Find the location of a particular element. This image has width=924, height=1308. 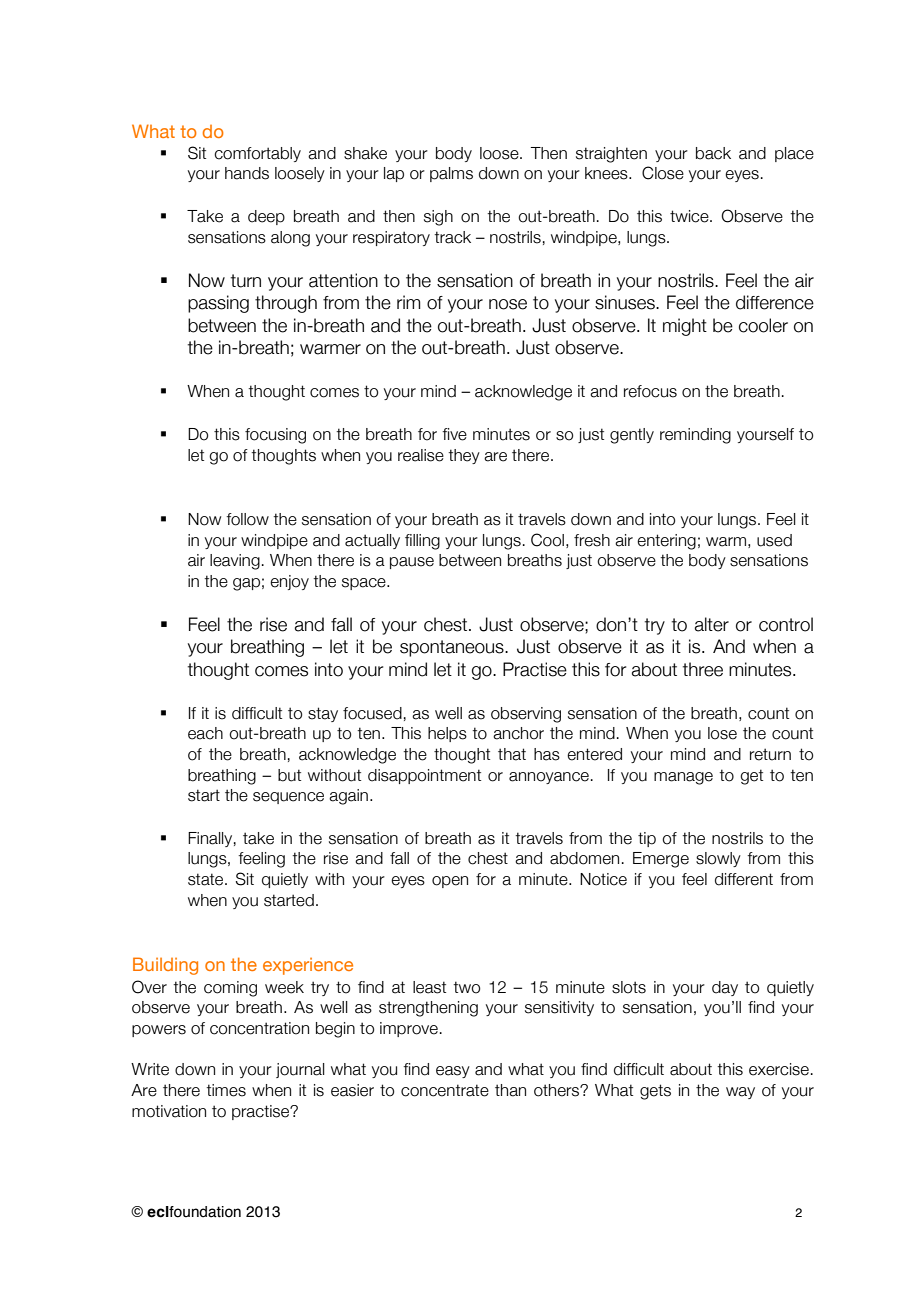

palms is located at coordinates (451, 174).
